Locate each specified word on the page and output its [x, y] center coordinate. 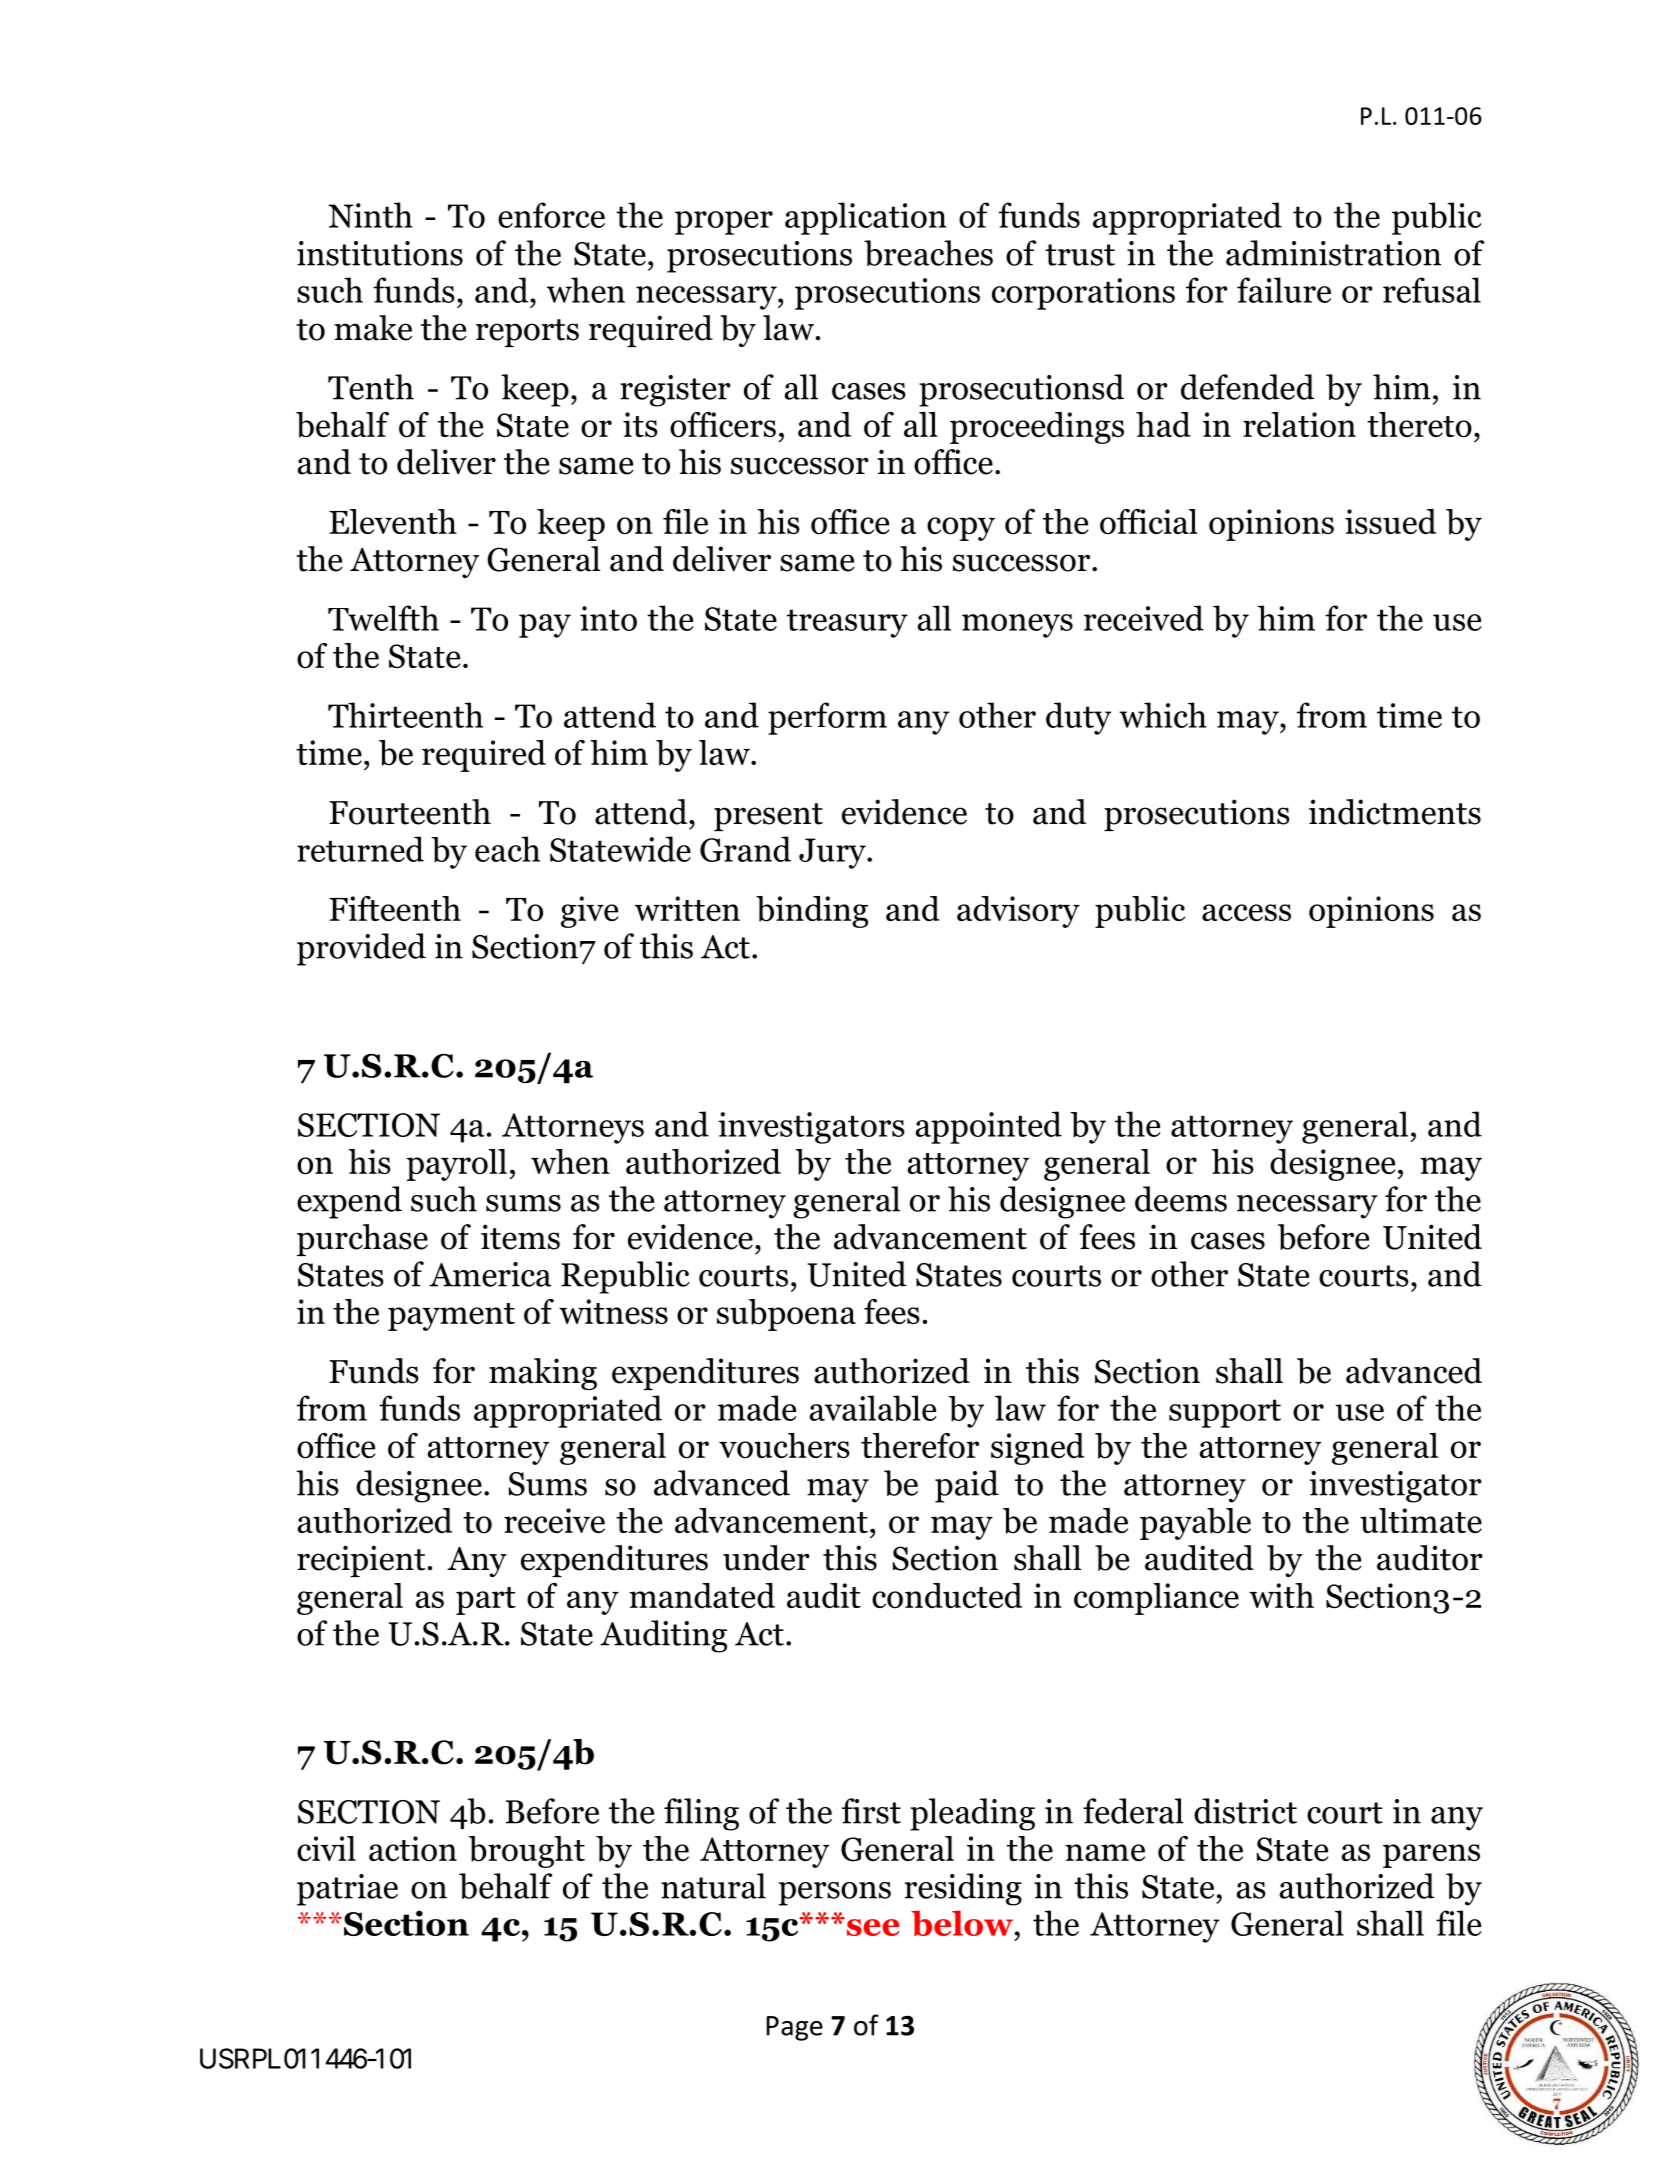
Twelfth [383, 618]
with [1281, 1595]
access [1246, 912]
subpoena [786, 1315]
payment [451, 1317]
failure [1284, 290]
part [486, 1601]
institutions [380, 253]
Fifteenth [395, 908]
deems [1181, 1199]
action [413, 1848]
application [866, 218]
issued [1390, 521]
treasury [847, 623]
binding [812, 912]
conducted [947, 1595]
